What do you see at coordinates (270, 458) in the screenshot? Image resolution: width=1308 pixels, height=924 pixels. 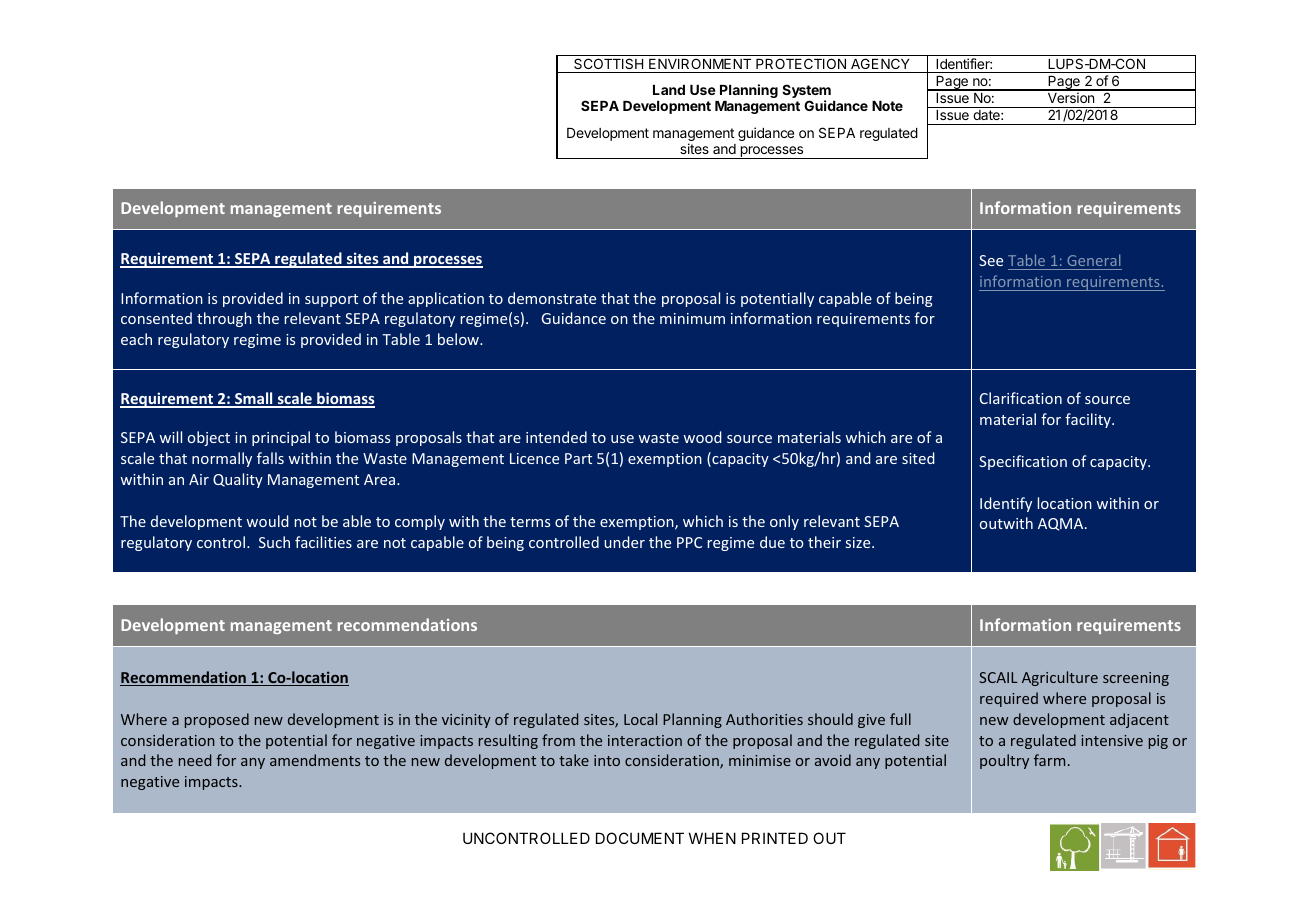 I see `falls` at bounding box center [270, 458].
